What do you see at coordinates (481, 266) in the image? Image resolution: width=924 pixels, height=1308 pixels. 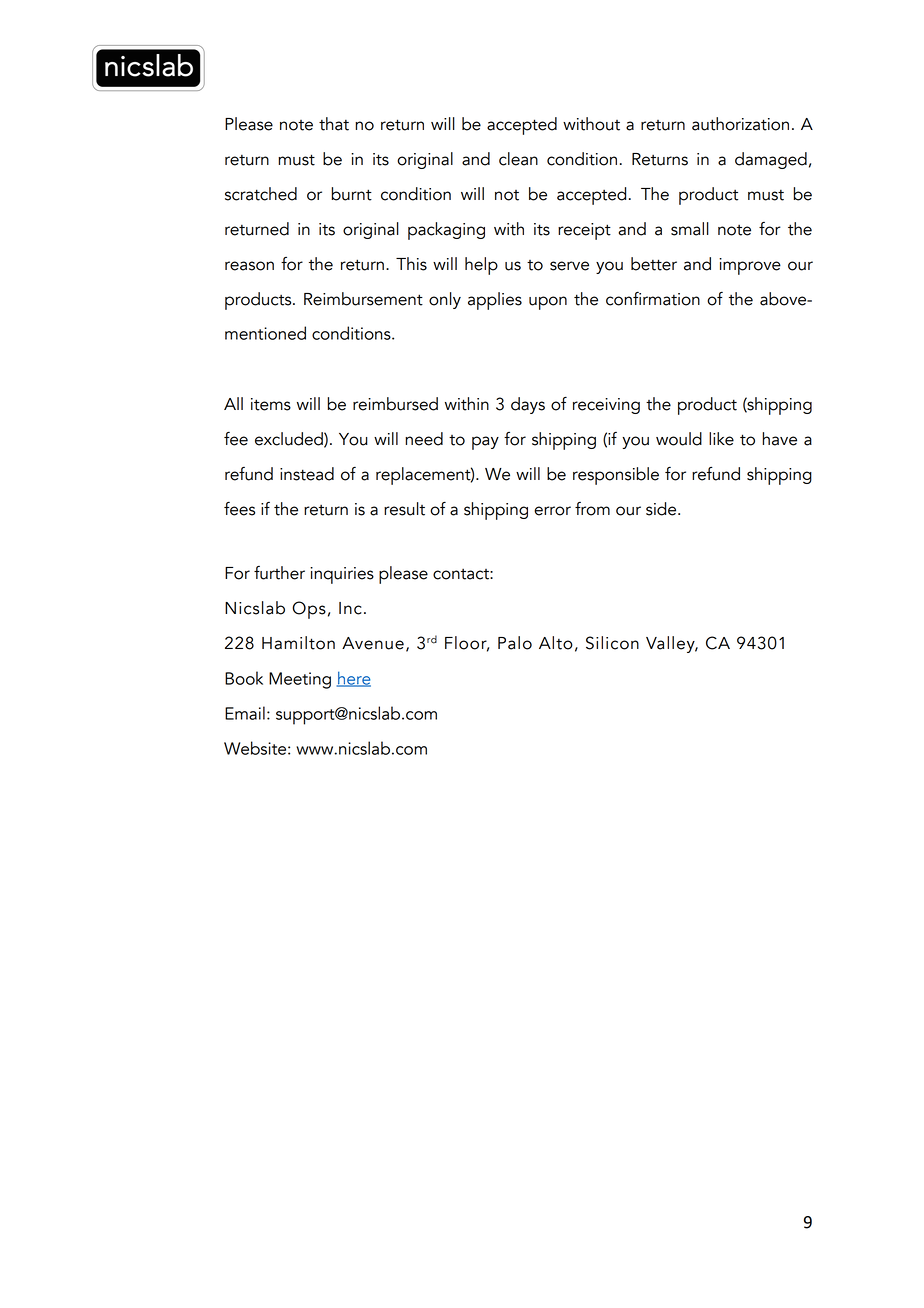 I see `help` at bounding box center [481, 266].
